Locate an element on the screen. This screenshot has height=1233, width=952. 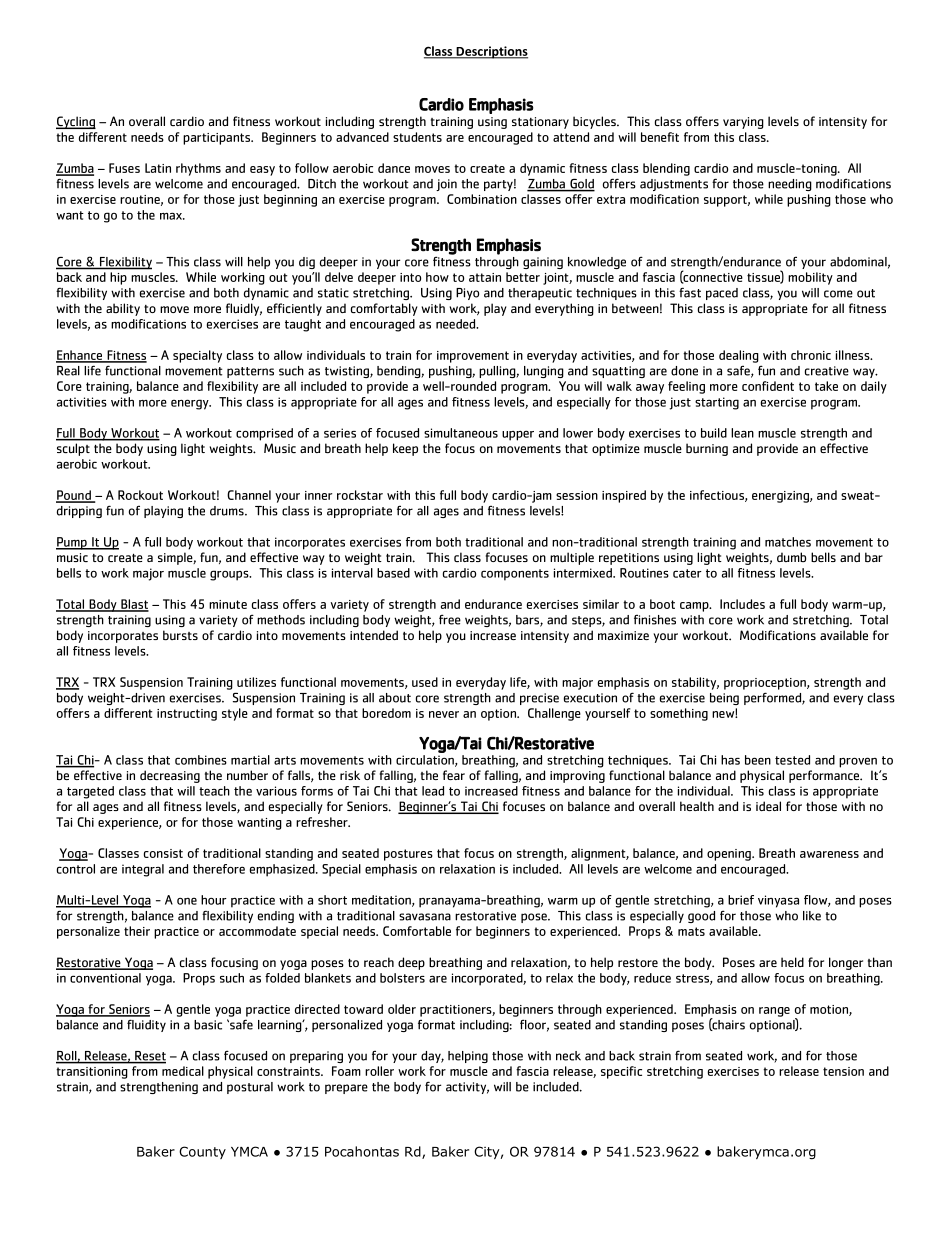
energy is located at coordinates (191, 404).
